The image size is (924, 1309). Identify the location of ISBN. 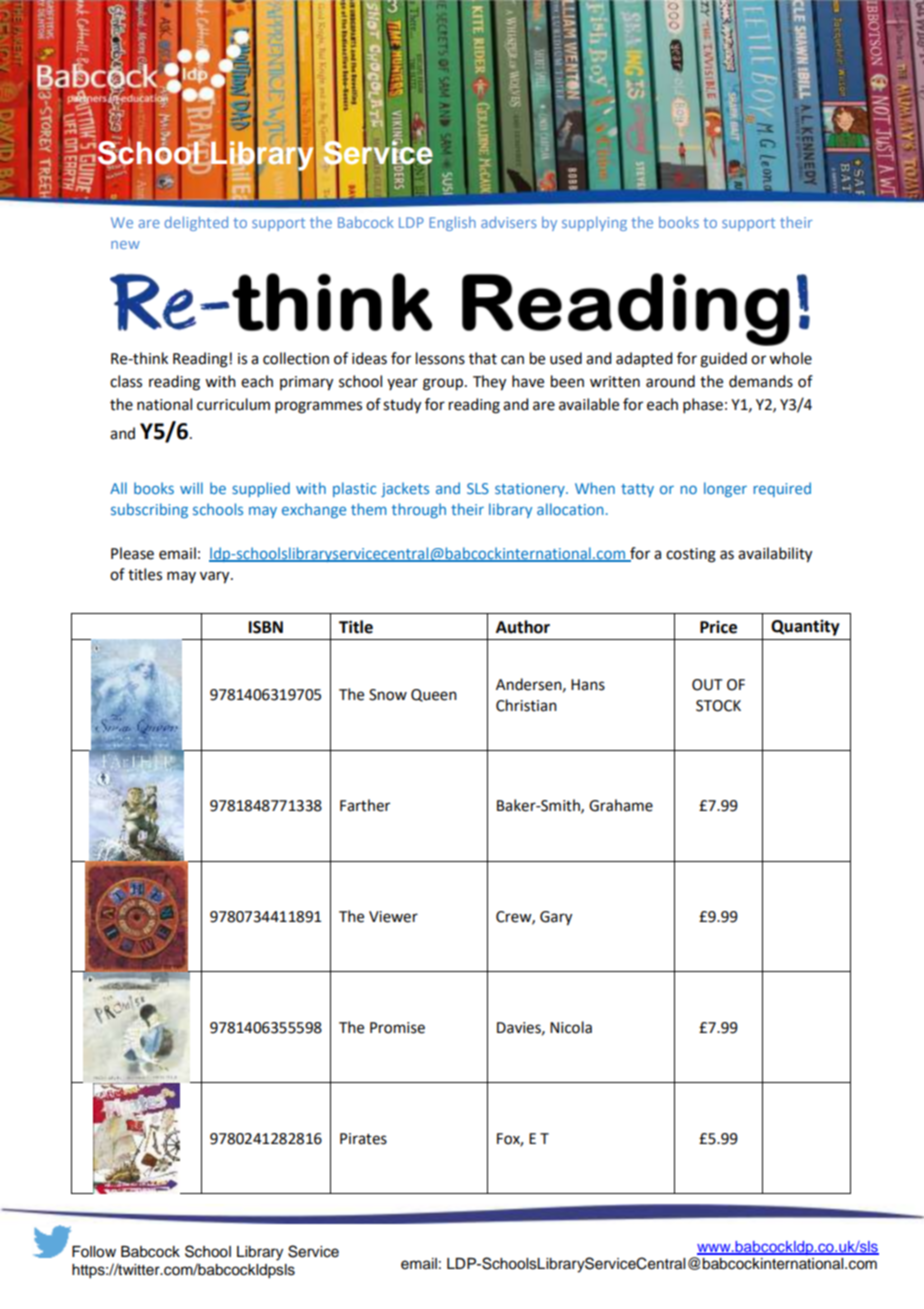
(266, 627).
